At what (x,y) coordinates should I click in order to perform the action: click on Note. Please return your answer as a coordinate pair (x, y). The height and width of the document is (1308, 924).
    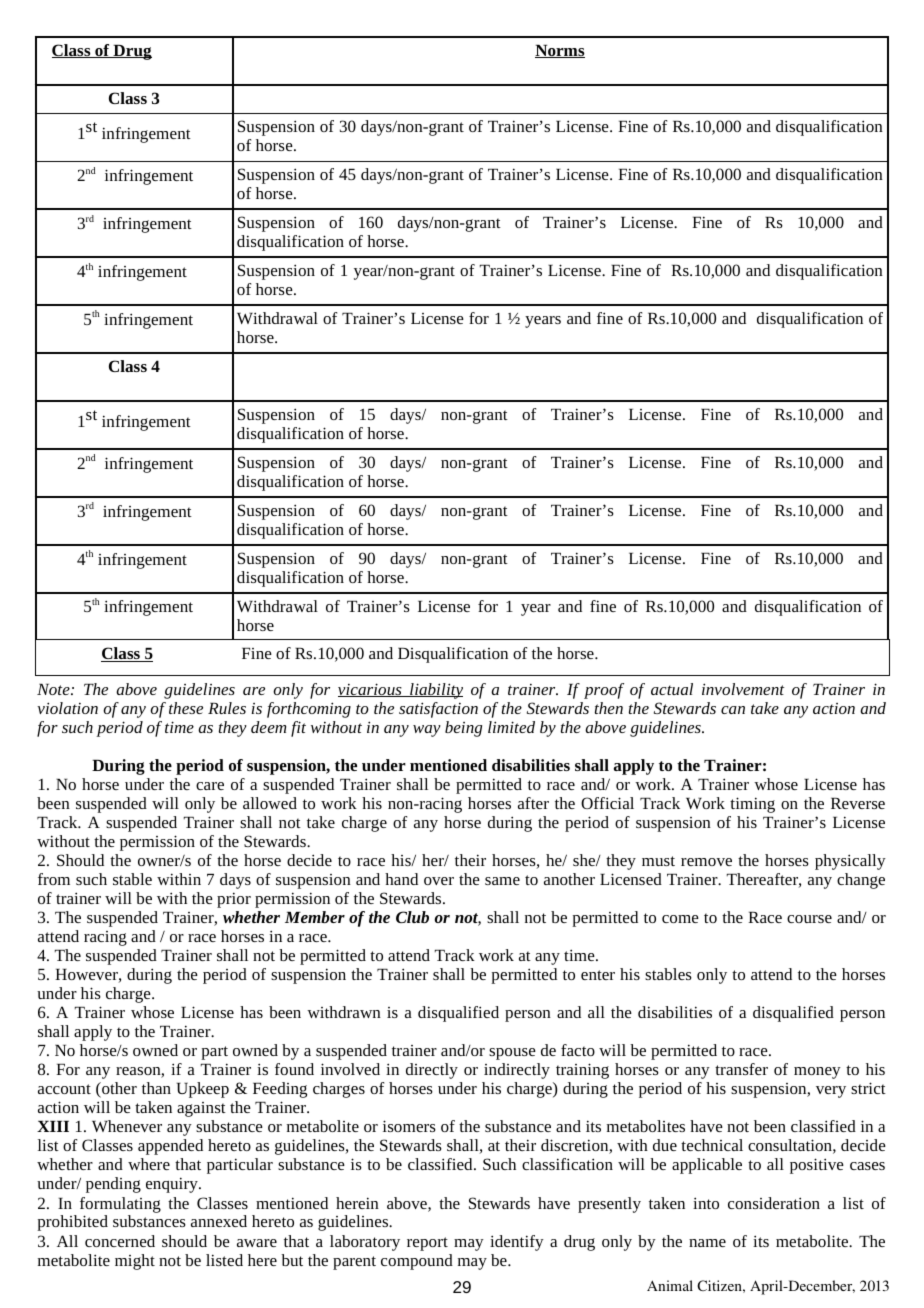
    Looking at the image, I should click on (54, 689).
